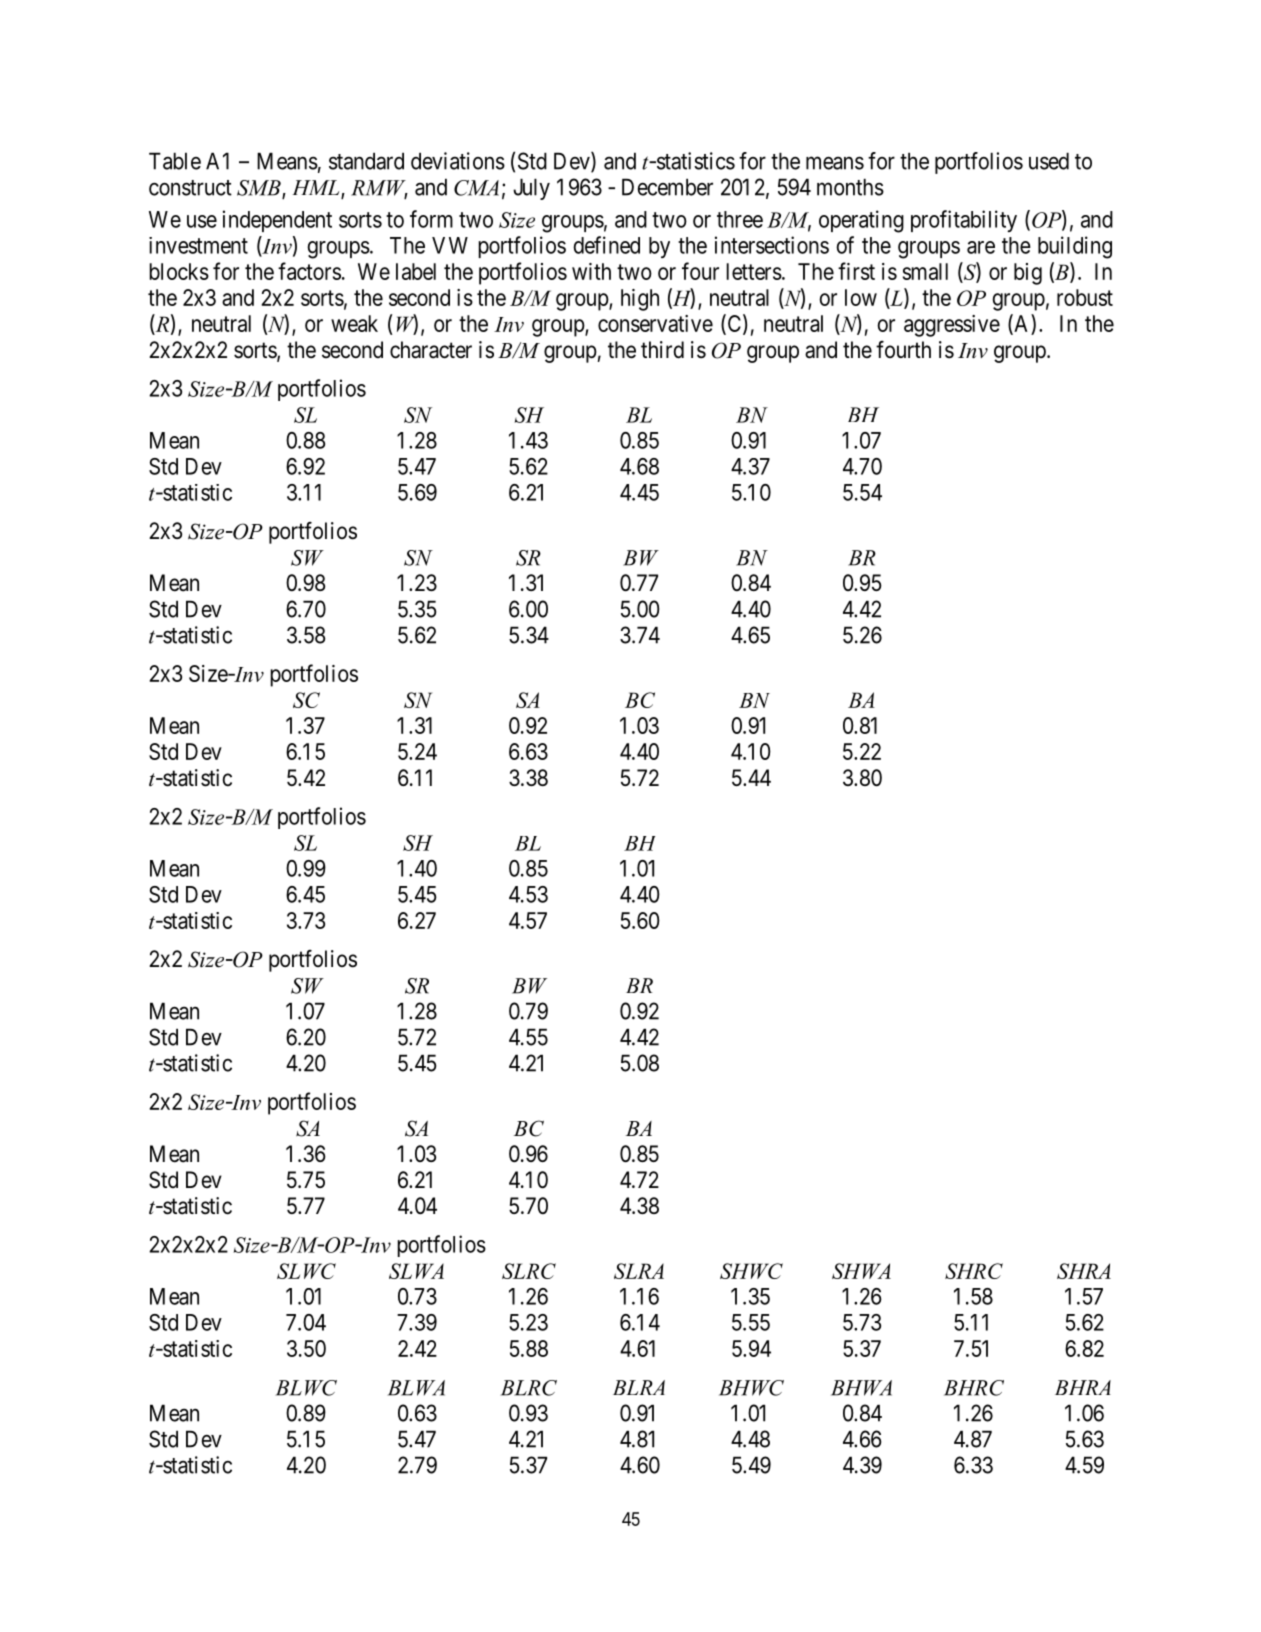 This page has width=1261, height=1632. What do you see at coordinates (964, 221) in the page?
I see `profitability` at bounding box center [964, 221].
